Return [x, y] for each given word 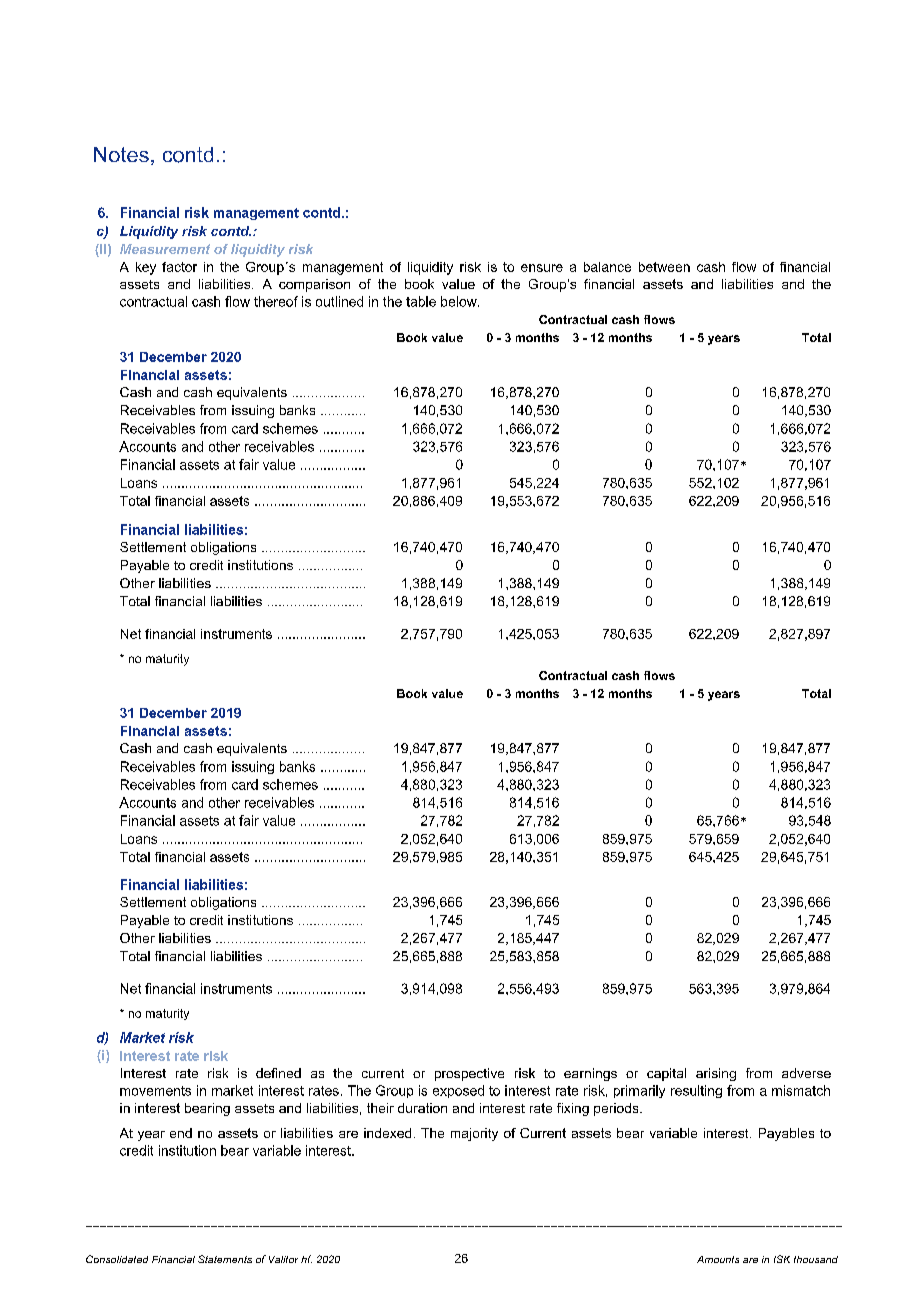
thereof [276, 301]
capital [666, 1074]
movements [155, 1091]
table [421, 301]
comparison [314, 285]
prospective [469, 1074]
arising [716, 1074]
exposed [458, 1091]
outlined [339, 301]
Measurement [165, 249]
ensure [542, 268]
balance [607, 267]
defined [278, 1073]
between [664, 267]
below [460, 301]
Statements [225, 1259]
